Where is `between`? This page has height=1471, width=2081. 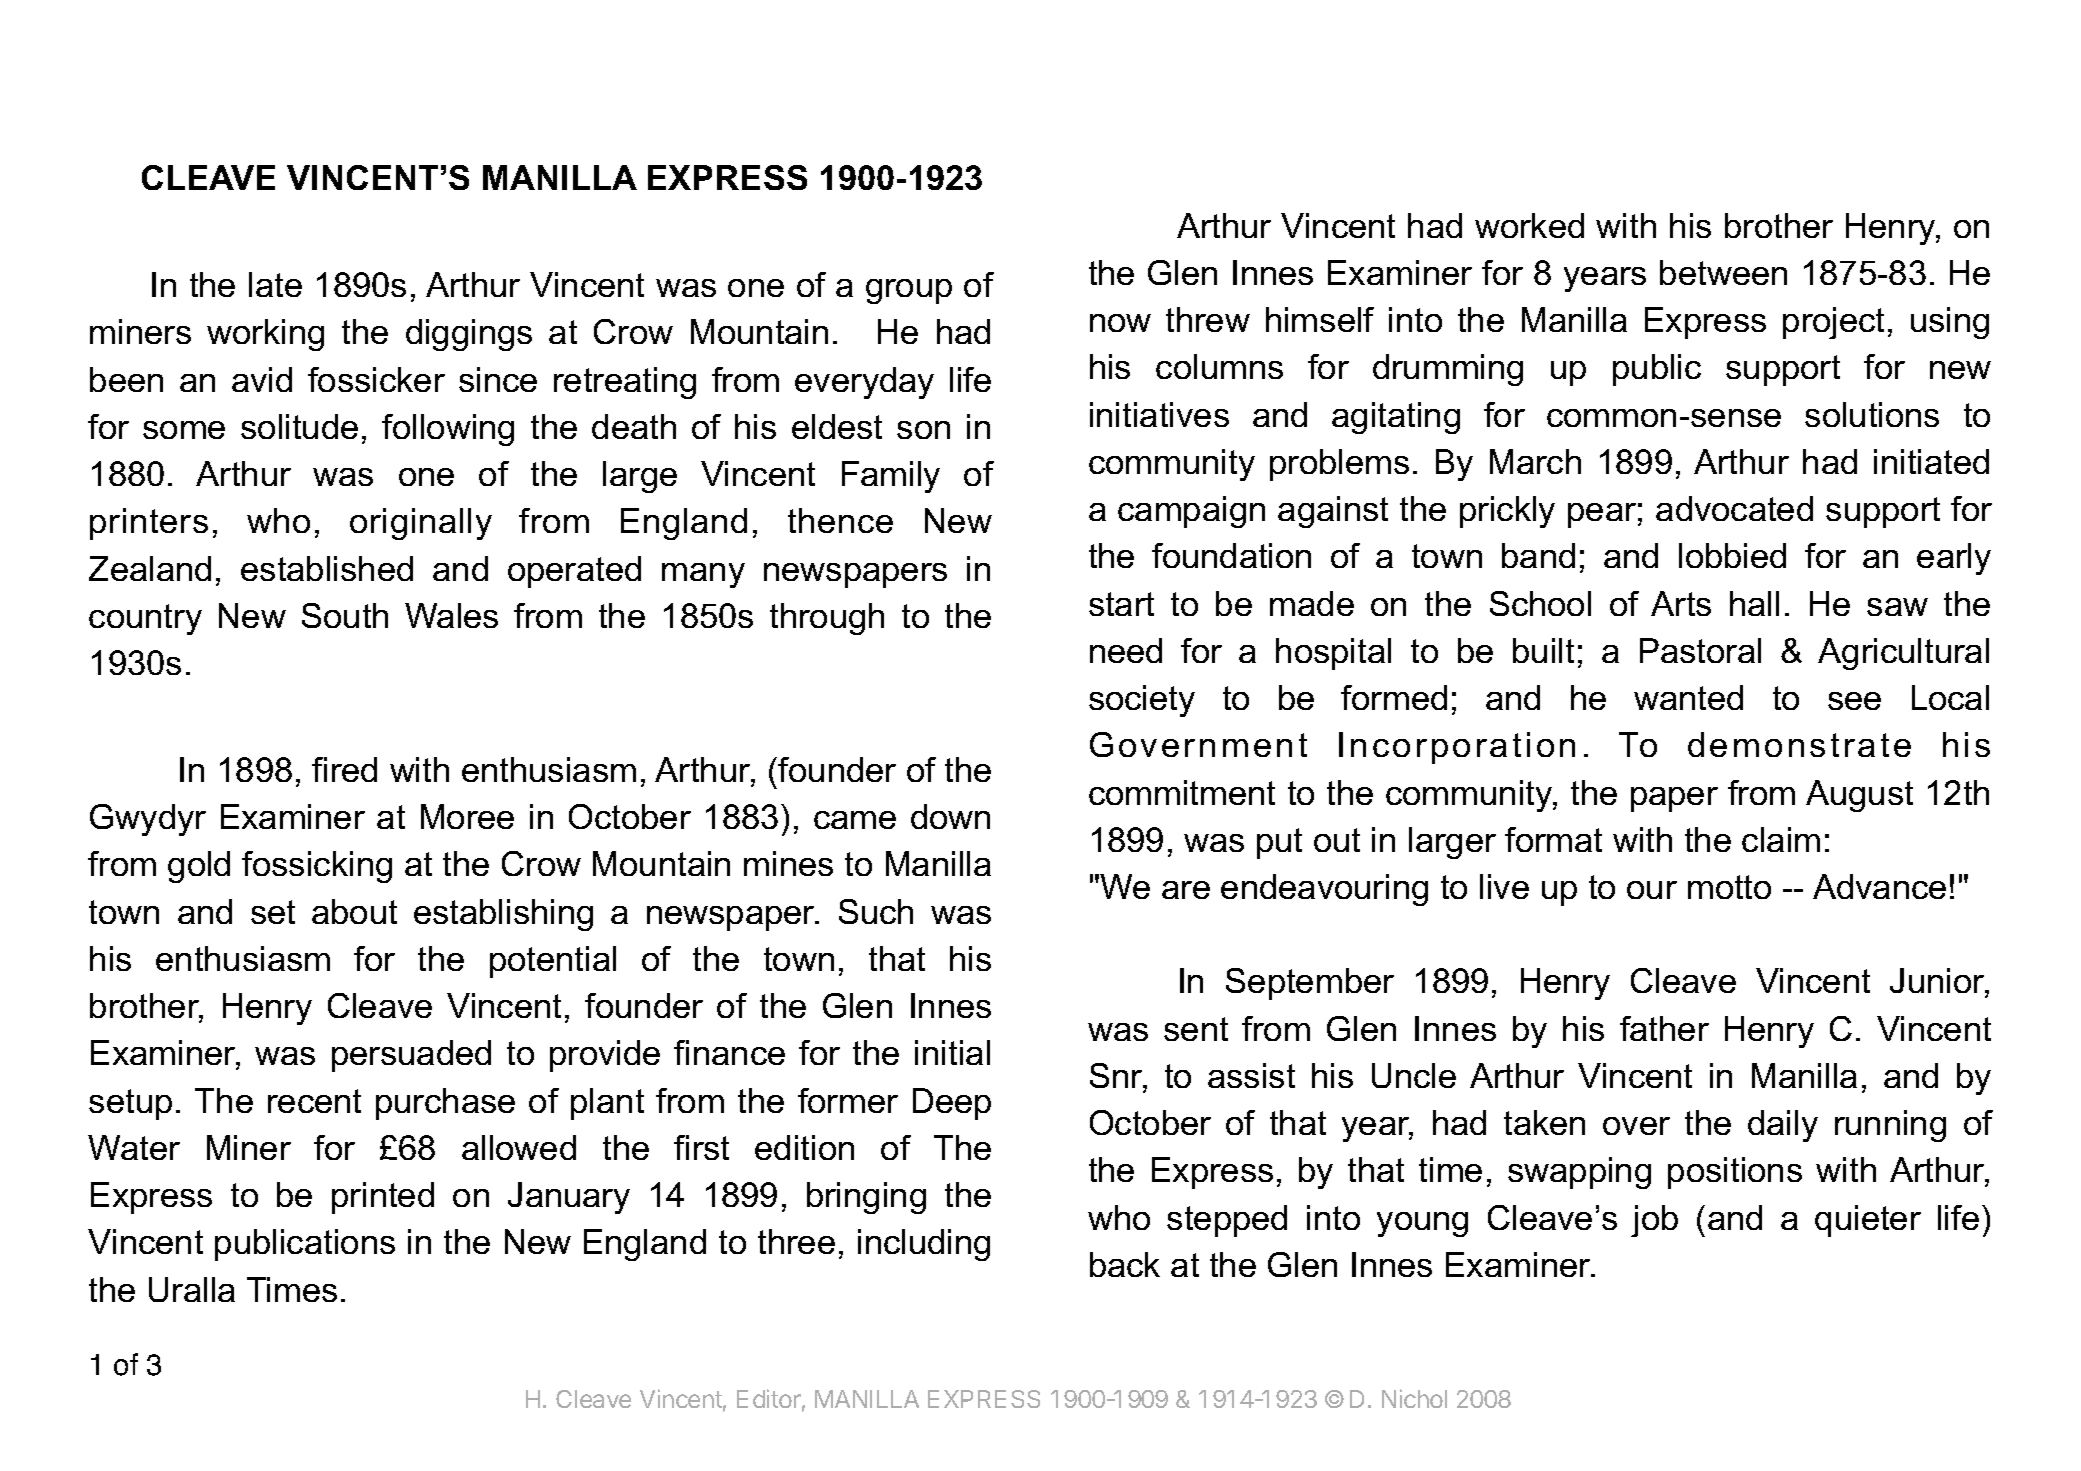
between is located at coordinates (1723, 272).
